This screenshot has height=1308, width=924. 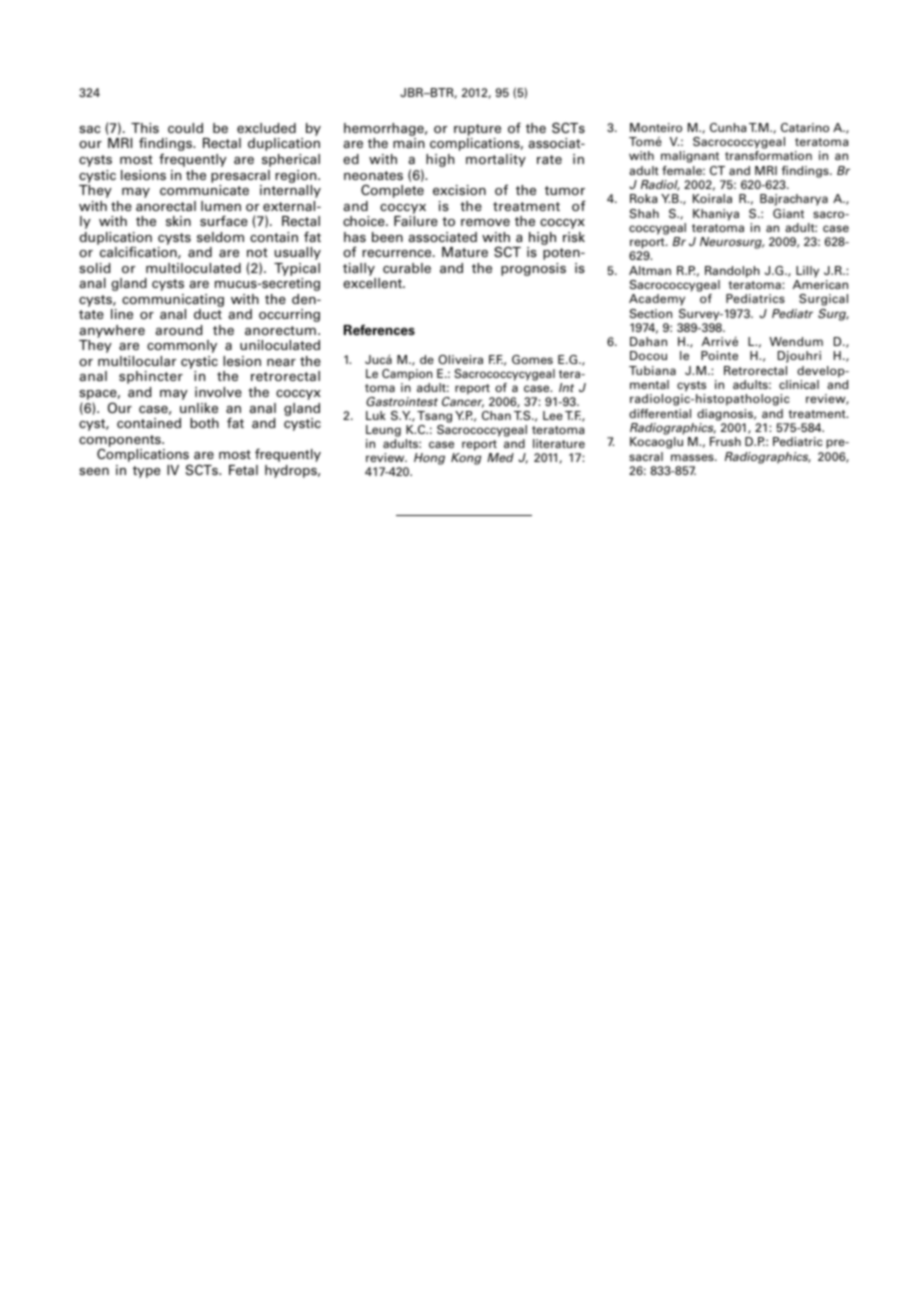 What do you see at coordinates (768, 155) in the screenshot?
I see `transformation` at bounding box center [768, 155].
